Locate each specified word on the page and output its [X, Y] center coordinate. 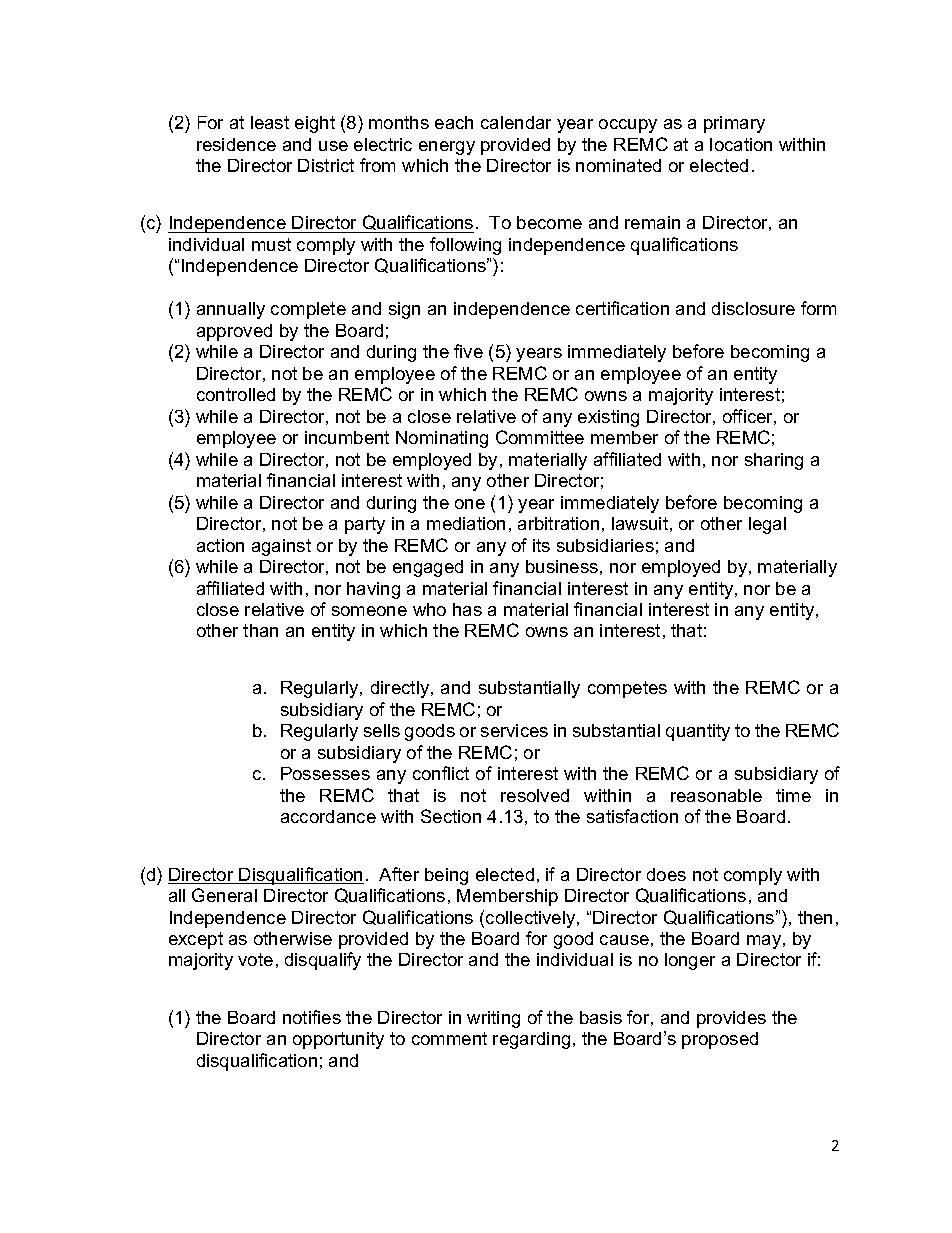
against [281, 547]
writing [493, 1019]
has [467, 609]
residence [236, 144]
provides [731, 1019]
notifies [312, 1017]
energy [447, 148]
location [741, 144]
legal [767, 525]
